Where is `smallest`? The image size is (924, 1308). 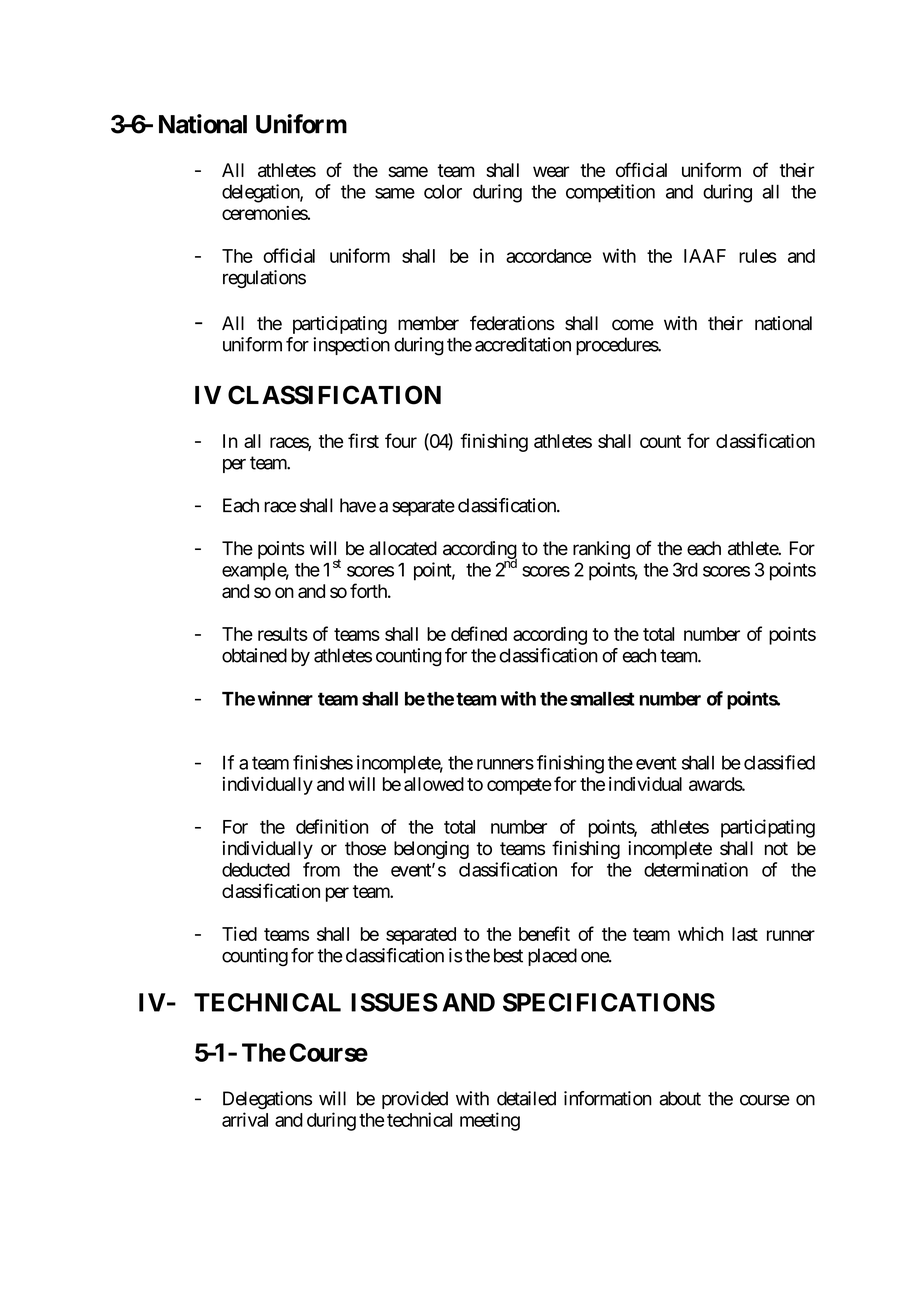 smallest is located at coordinates (602, 699).
